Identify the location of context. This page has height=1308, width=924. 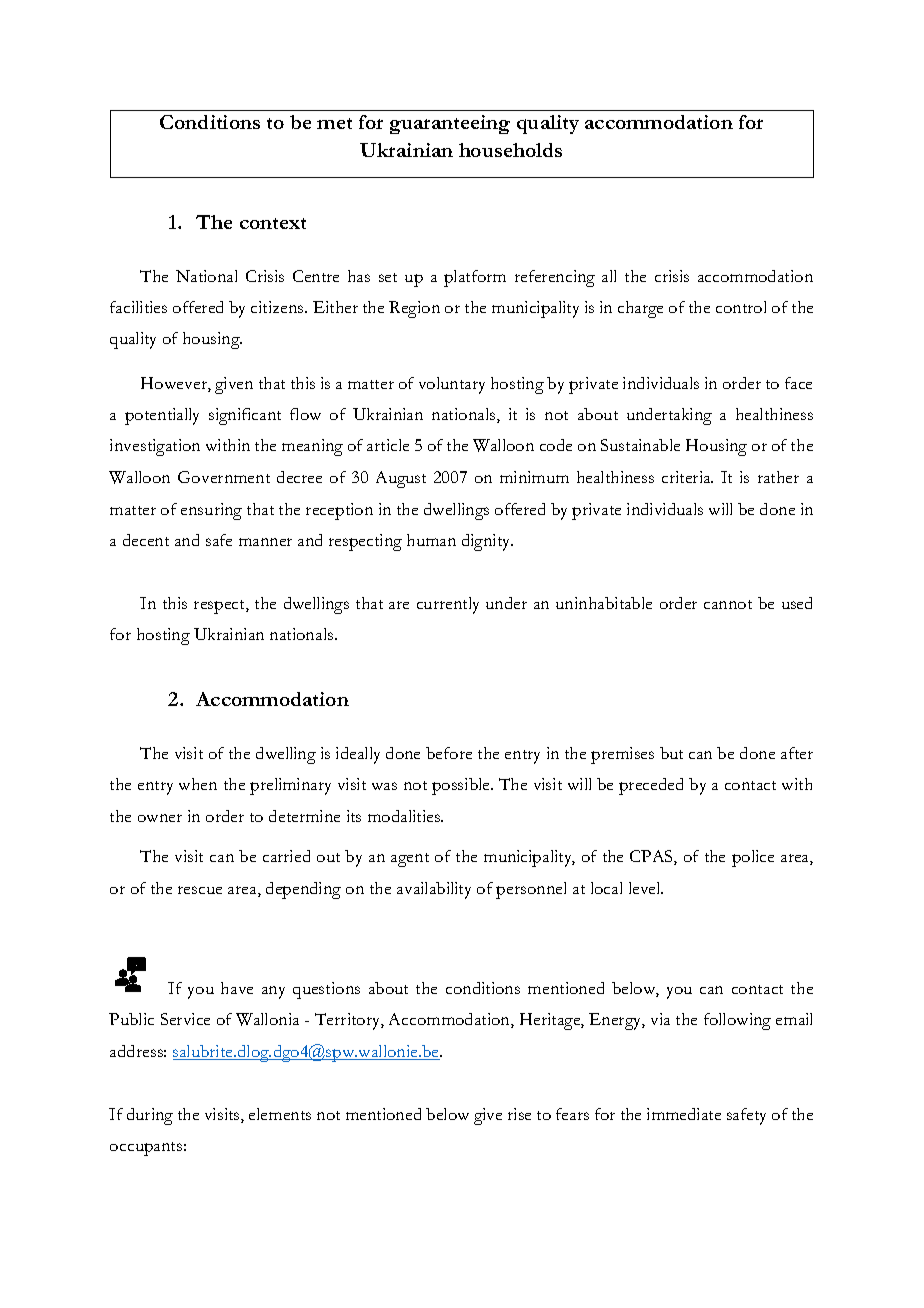
(273, 223).
